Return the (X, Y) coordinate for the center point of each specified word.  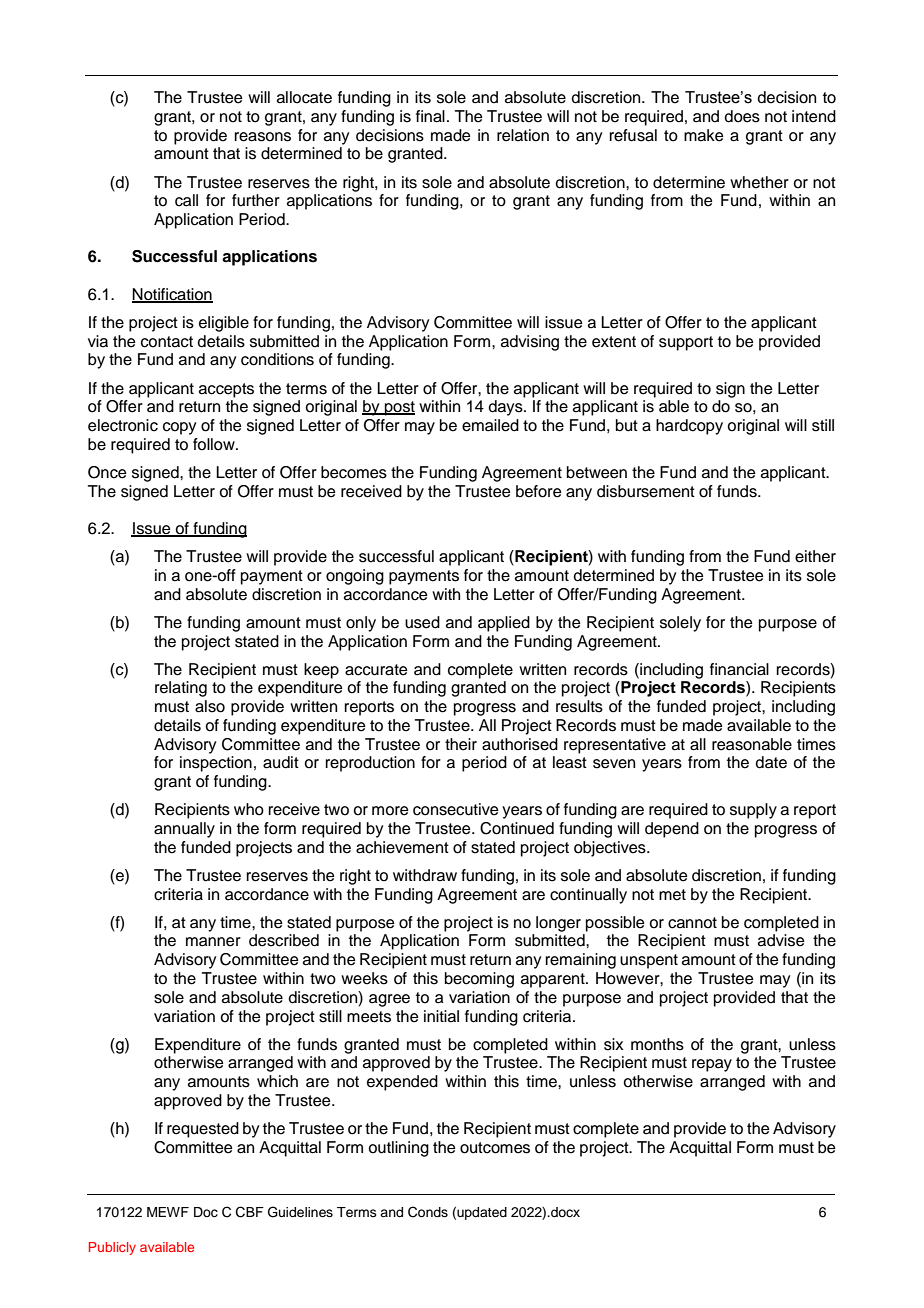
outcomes (495, 1148)
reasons (263, 137)
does (742, 116)
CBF (250, 1212)
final (430, 116)
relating (181, 689)
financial (739, 669)
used (422, 622)
